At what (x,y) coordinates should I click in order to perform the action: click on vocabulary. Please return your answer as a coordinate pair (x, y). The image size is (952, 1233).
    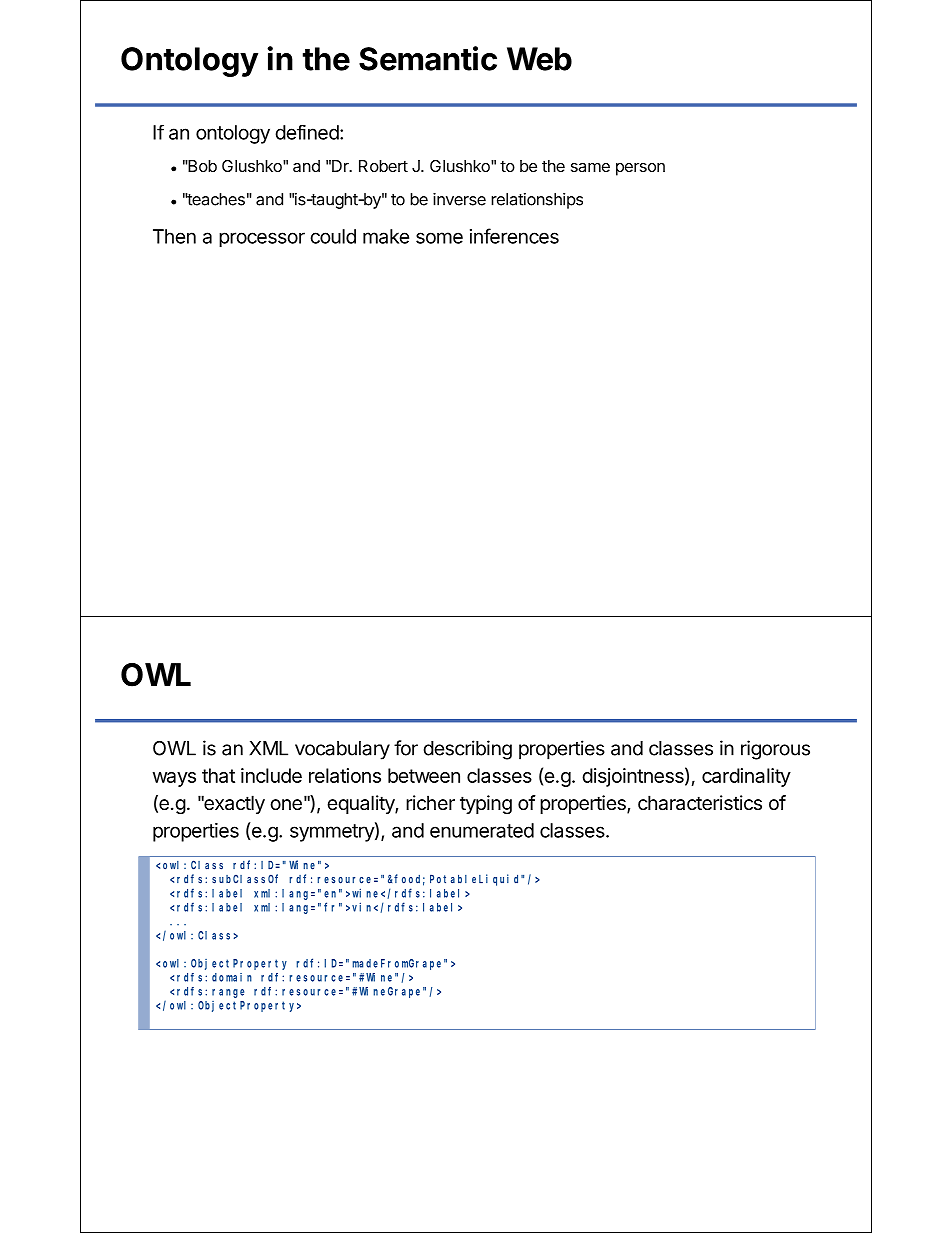
    Looking at the image, I should click on (342, 750).
